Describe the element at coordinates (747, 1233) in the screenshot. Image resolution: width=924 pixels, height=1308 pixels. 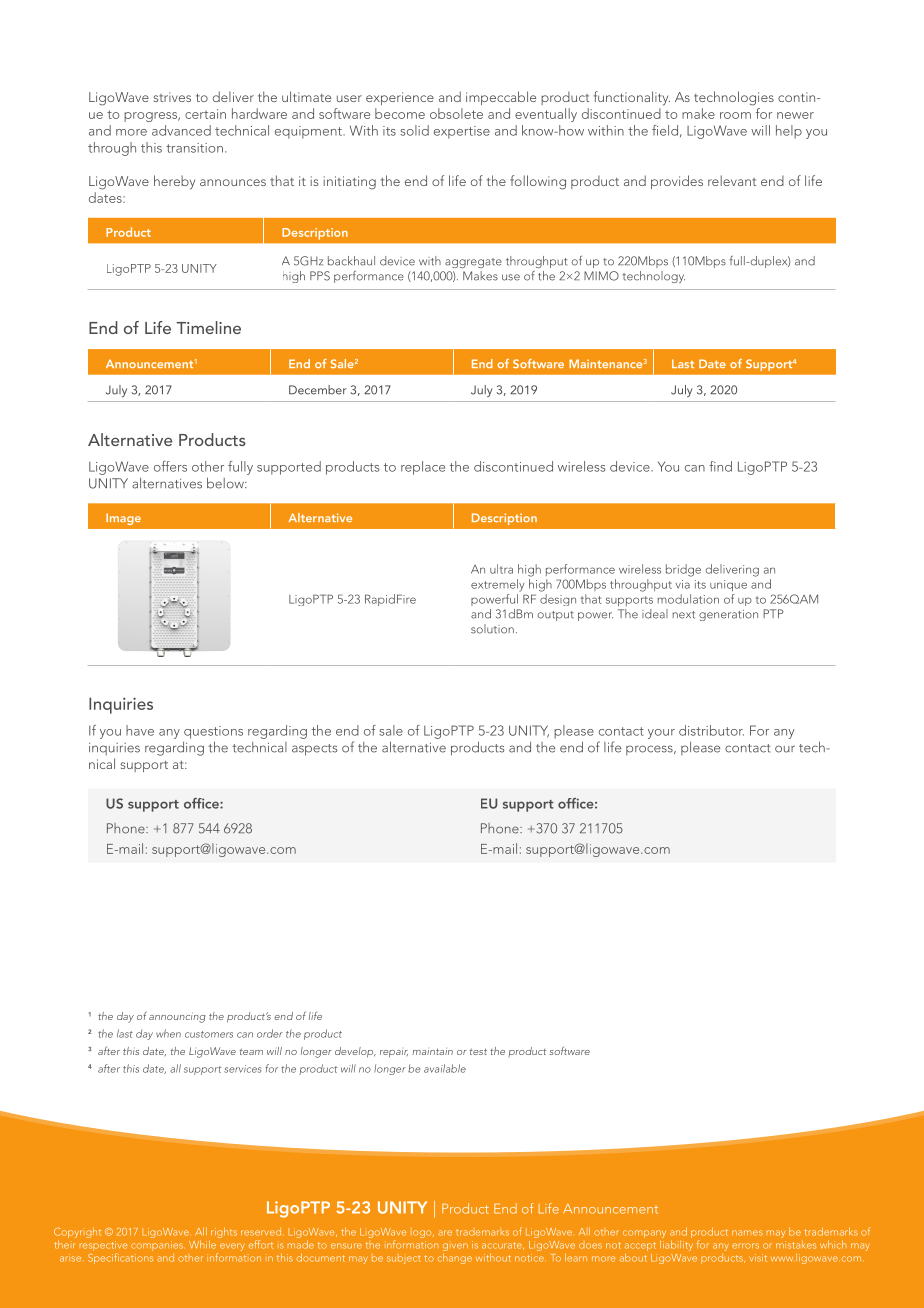
I see `names` at that location.
